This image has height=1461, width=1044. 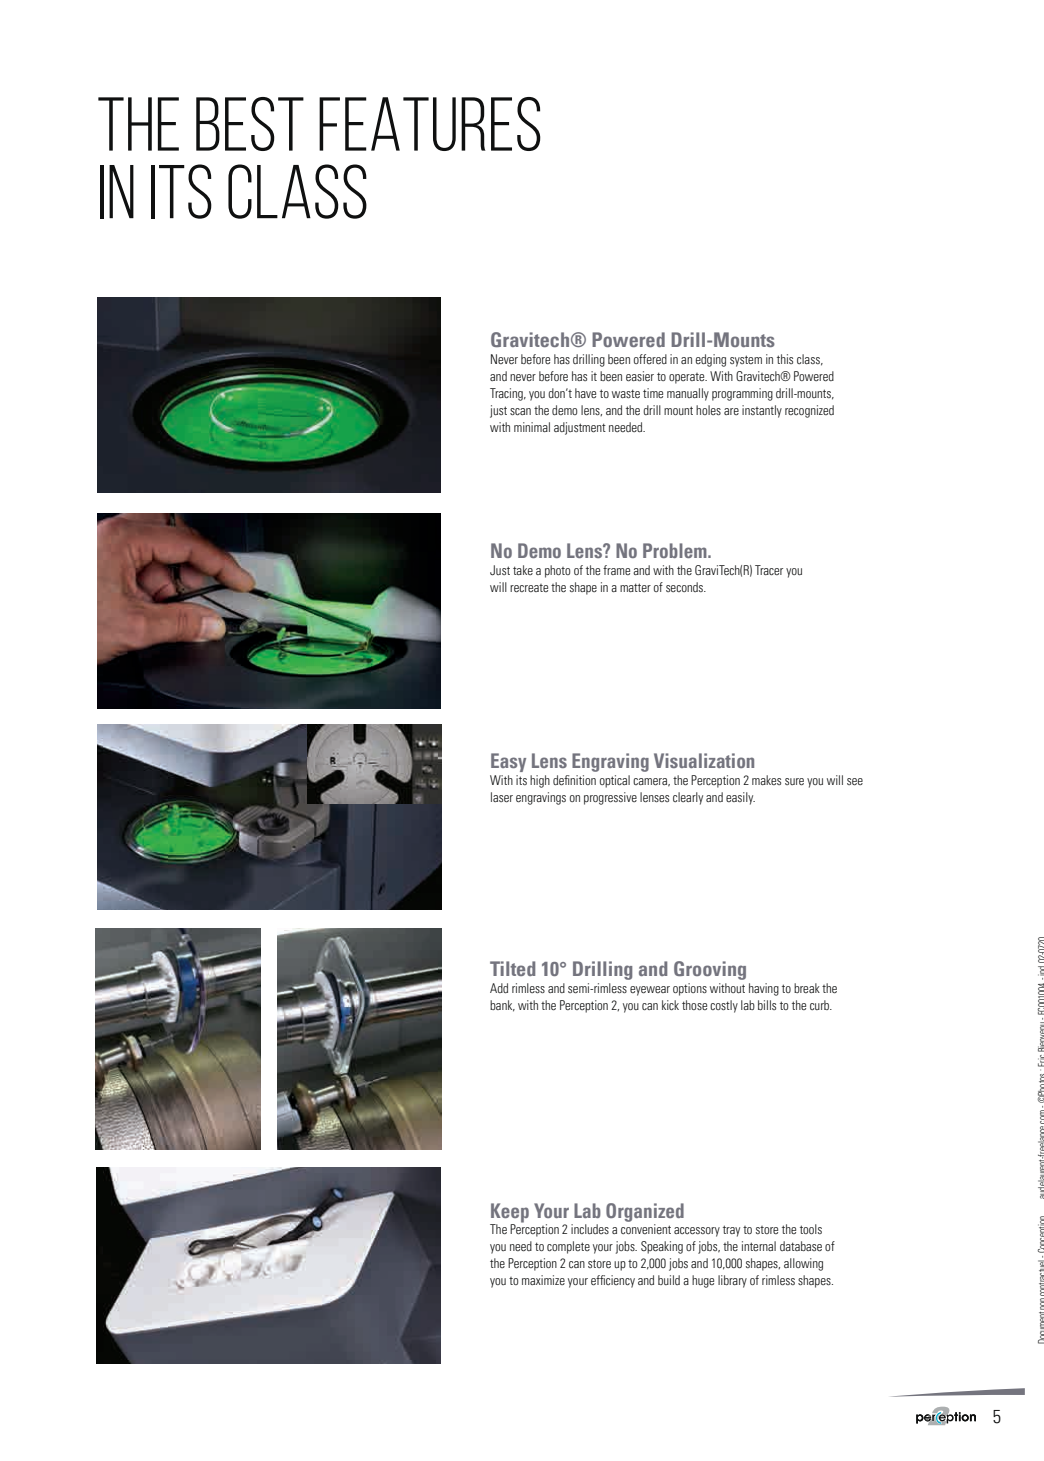 What do you see at coordinates (785, 359) in the image?
I see `this` at bounding box center [785, 359].
